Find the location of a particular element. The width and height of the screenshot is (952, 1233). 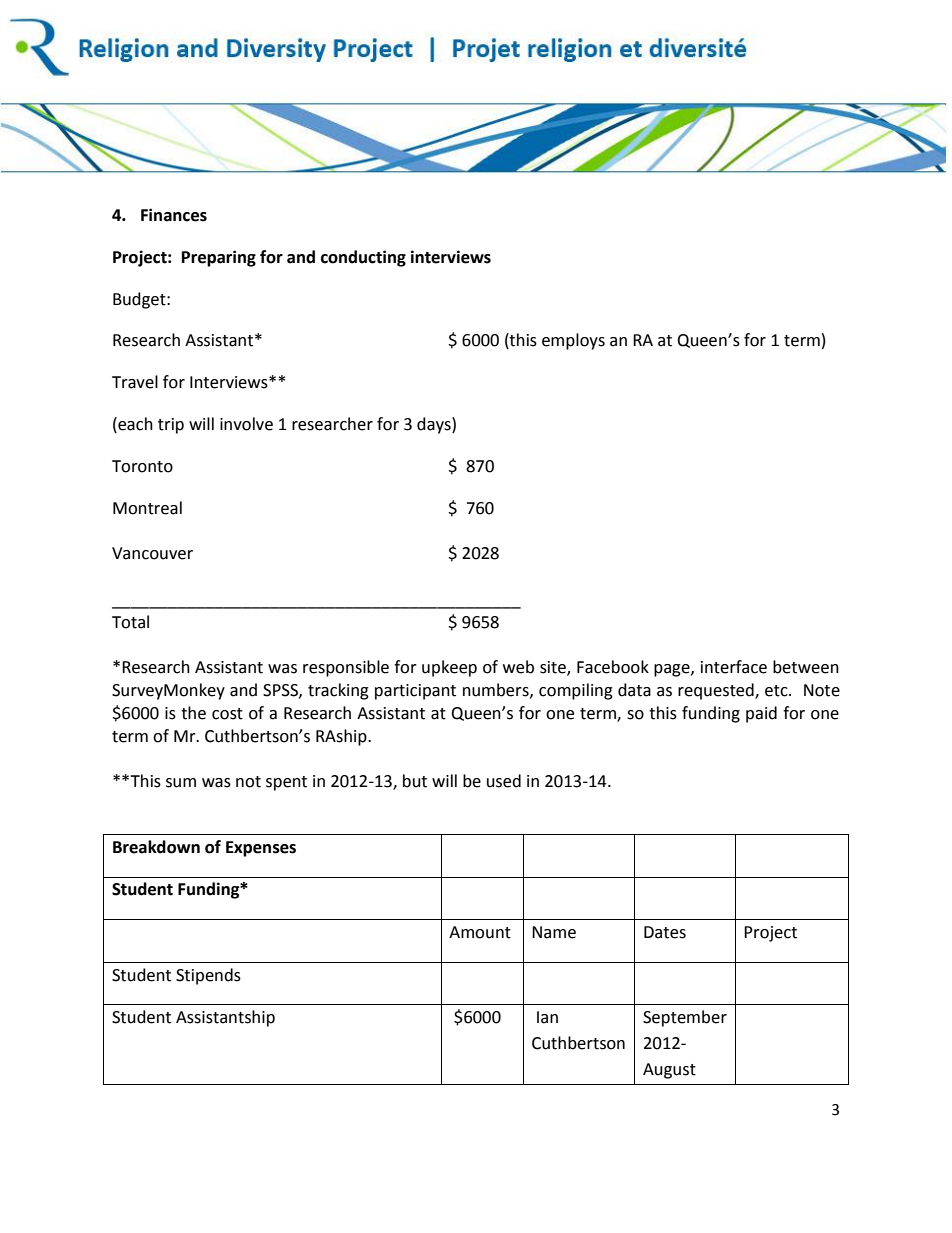

Total is located at coordinates (130, 622).
